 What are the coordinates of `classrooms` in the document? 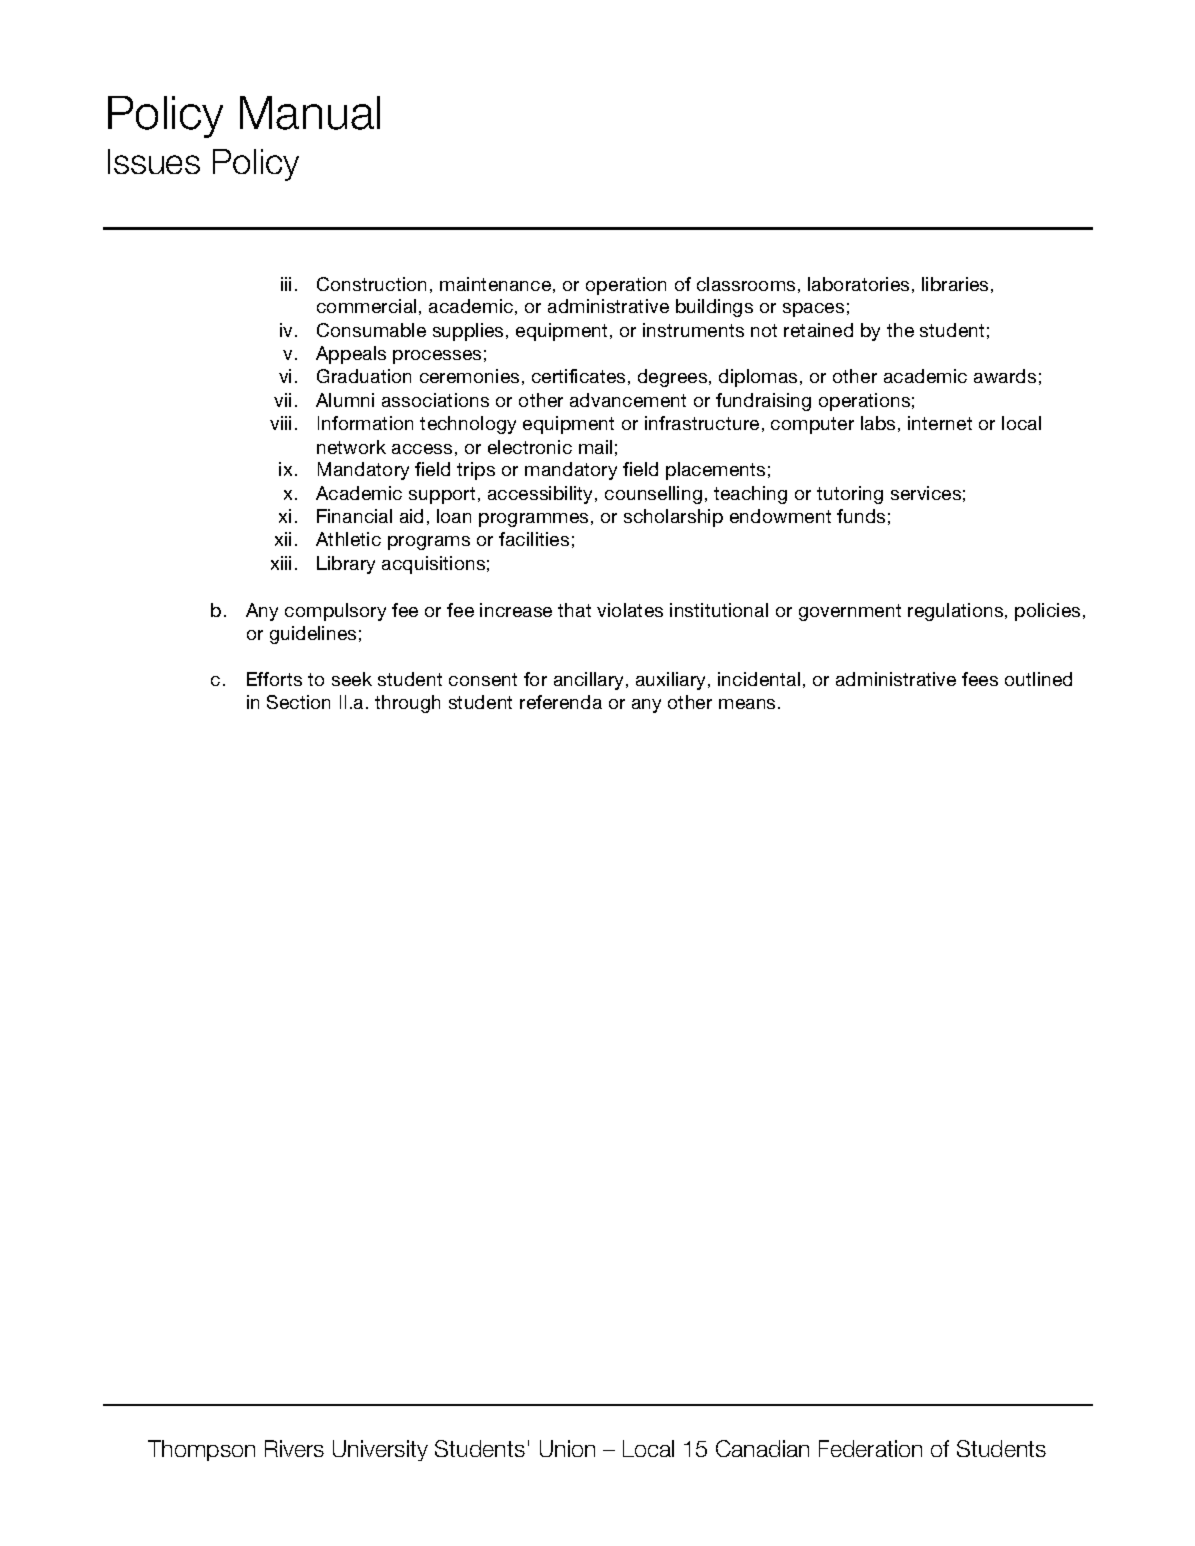 It's located at (746, 284).
